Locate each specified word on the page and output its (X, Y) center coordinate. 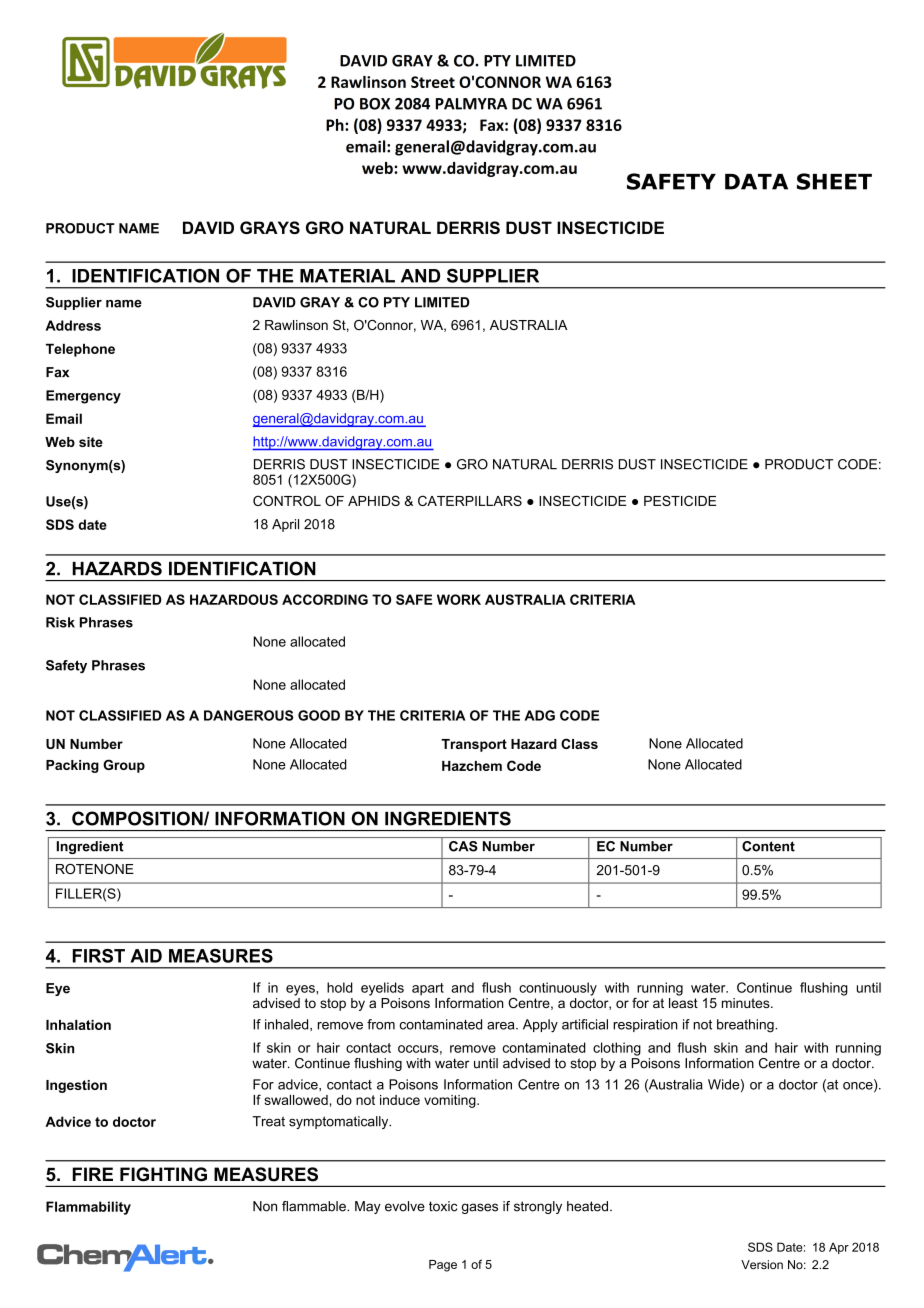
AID (146, 956)
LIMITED (442, 302)
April (285, 525)
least (683, 1001)
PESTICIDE (680, 500)
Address (73, 325)
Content (768, 846)
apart (428, 989)
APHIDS (374, 500)
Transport (474, 745)
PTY (397, 302)
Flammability (88, 1208)
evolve (405, 1206)
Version (762, 1264)
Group (124, 766)
